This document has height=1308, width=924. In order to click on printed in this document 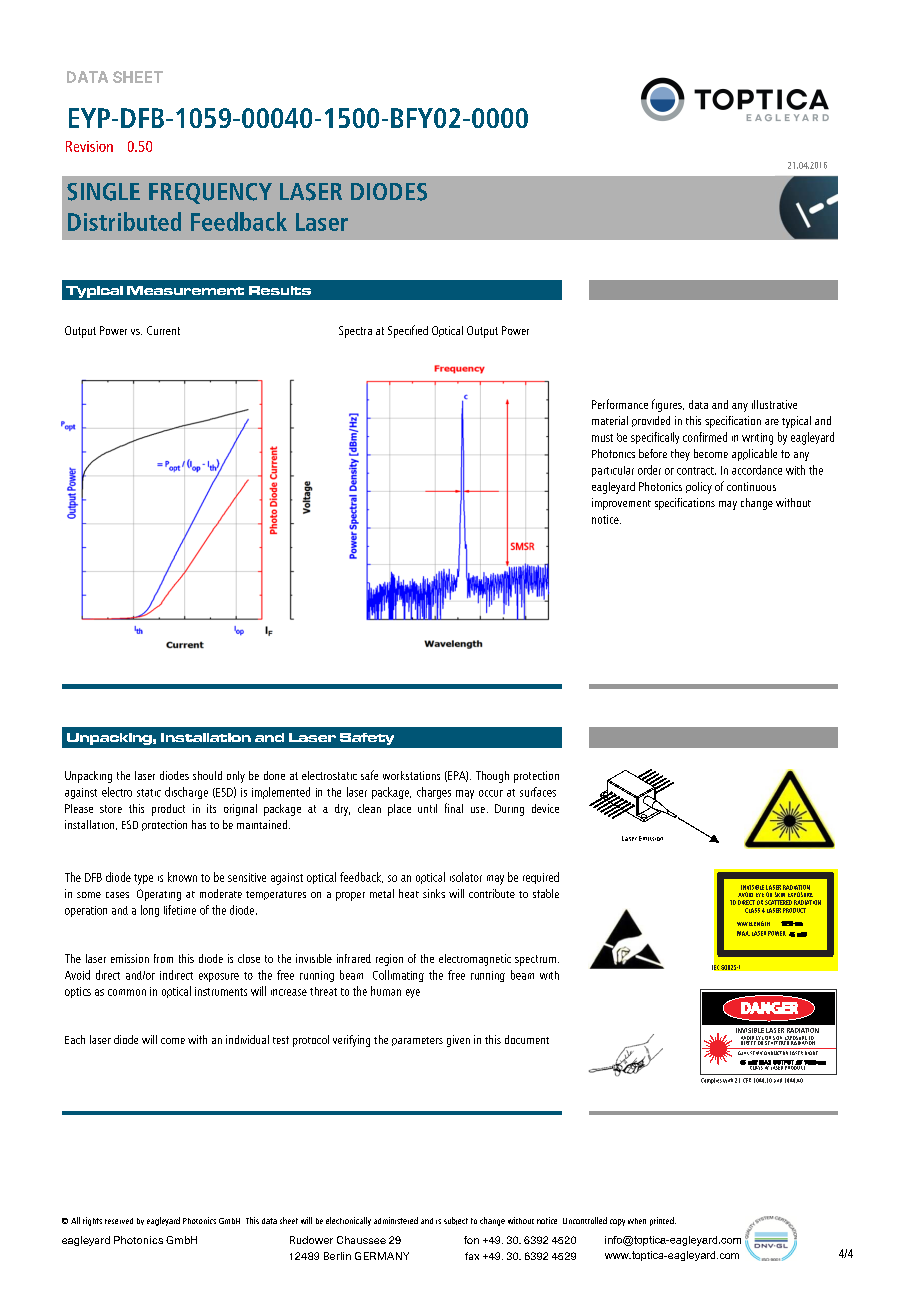, I will do `click(663, 1221)`.
